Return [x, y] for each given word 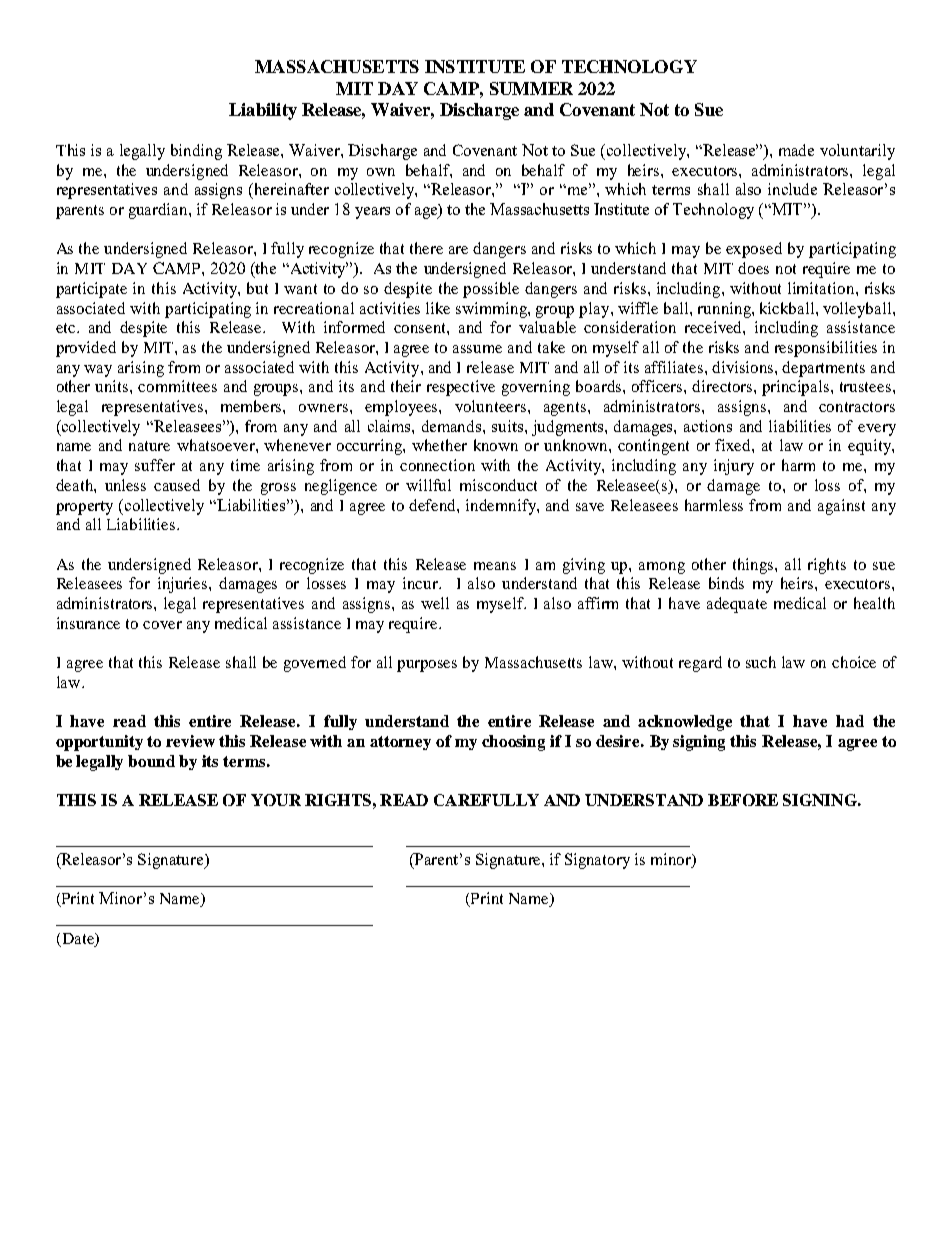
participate [91, 290]
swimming [492, 310]
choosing [513, 743]
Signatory [597, 861]
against [841, 507]
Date [78, 940]
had [850, 721]
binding [196, 152]
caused [177, 485]
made [796, 150]
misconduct [498, 485]
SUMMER [531, 88]
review [190, 741]
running [725, 310]
